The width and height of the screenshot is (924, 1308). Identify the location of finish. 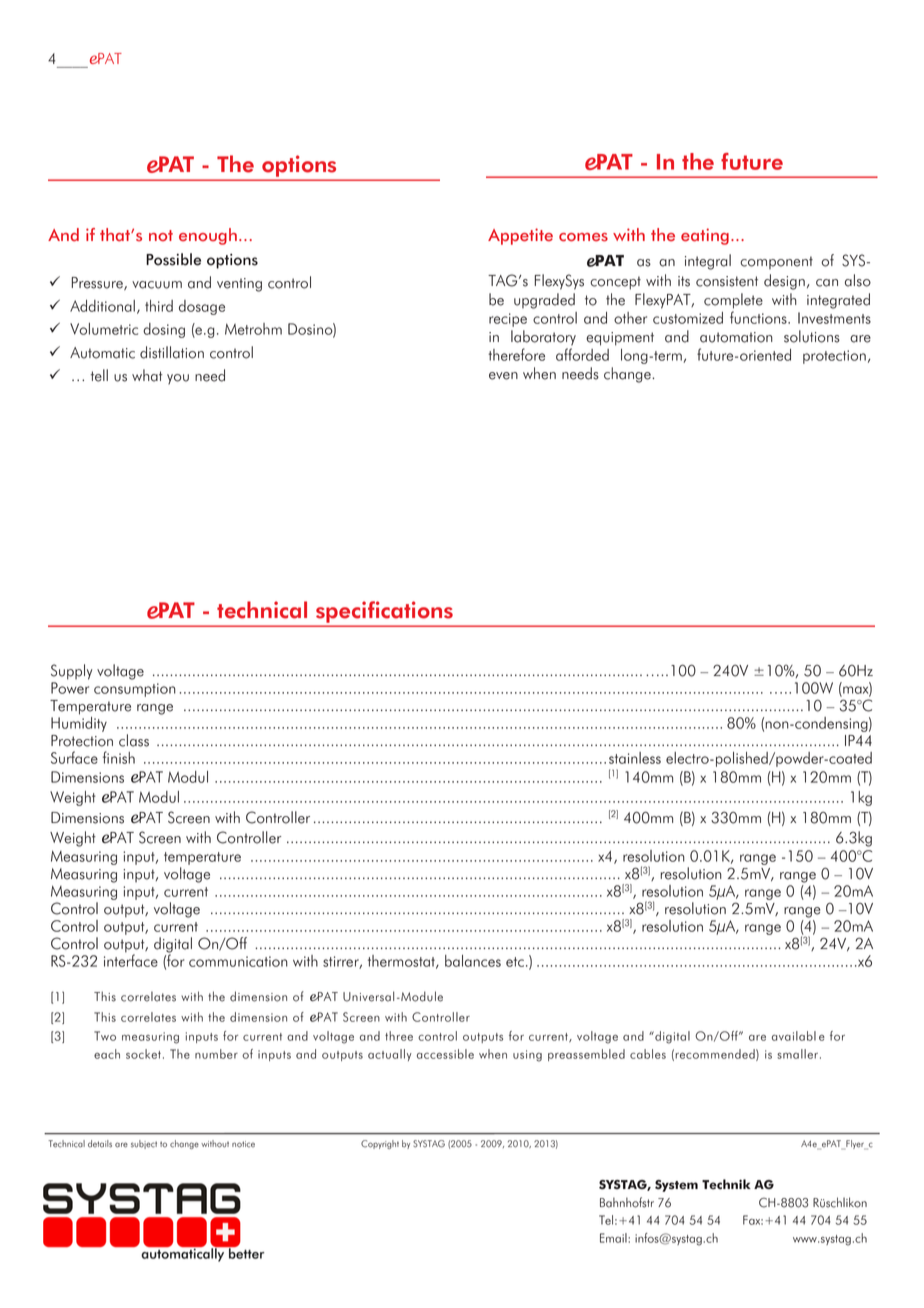
(119, 757).
